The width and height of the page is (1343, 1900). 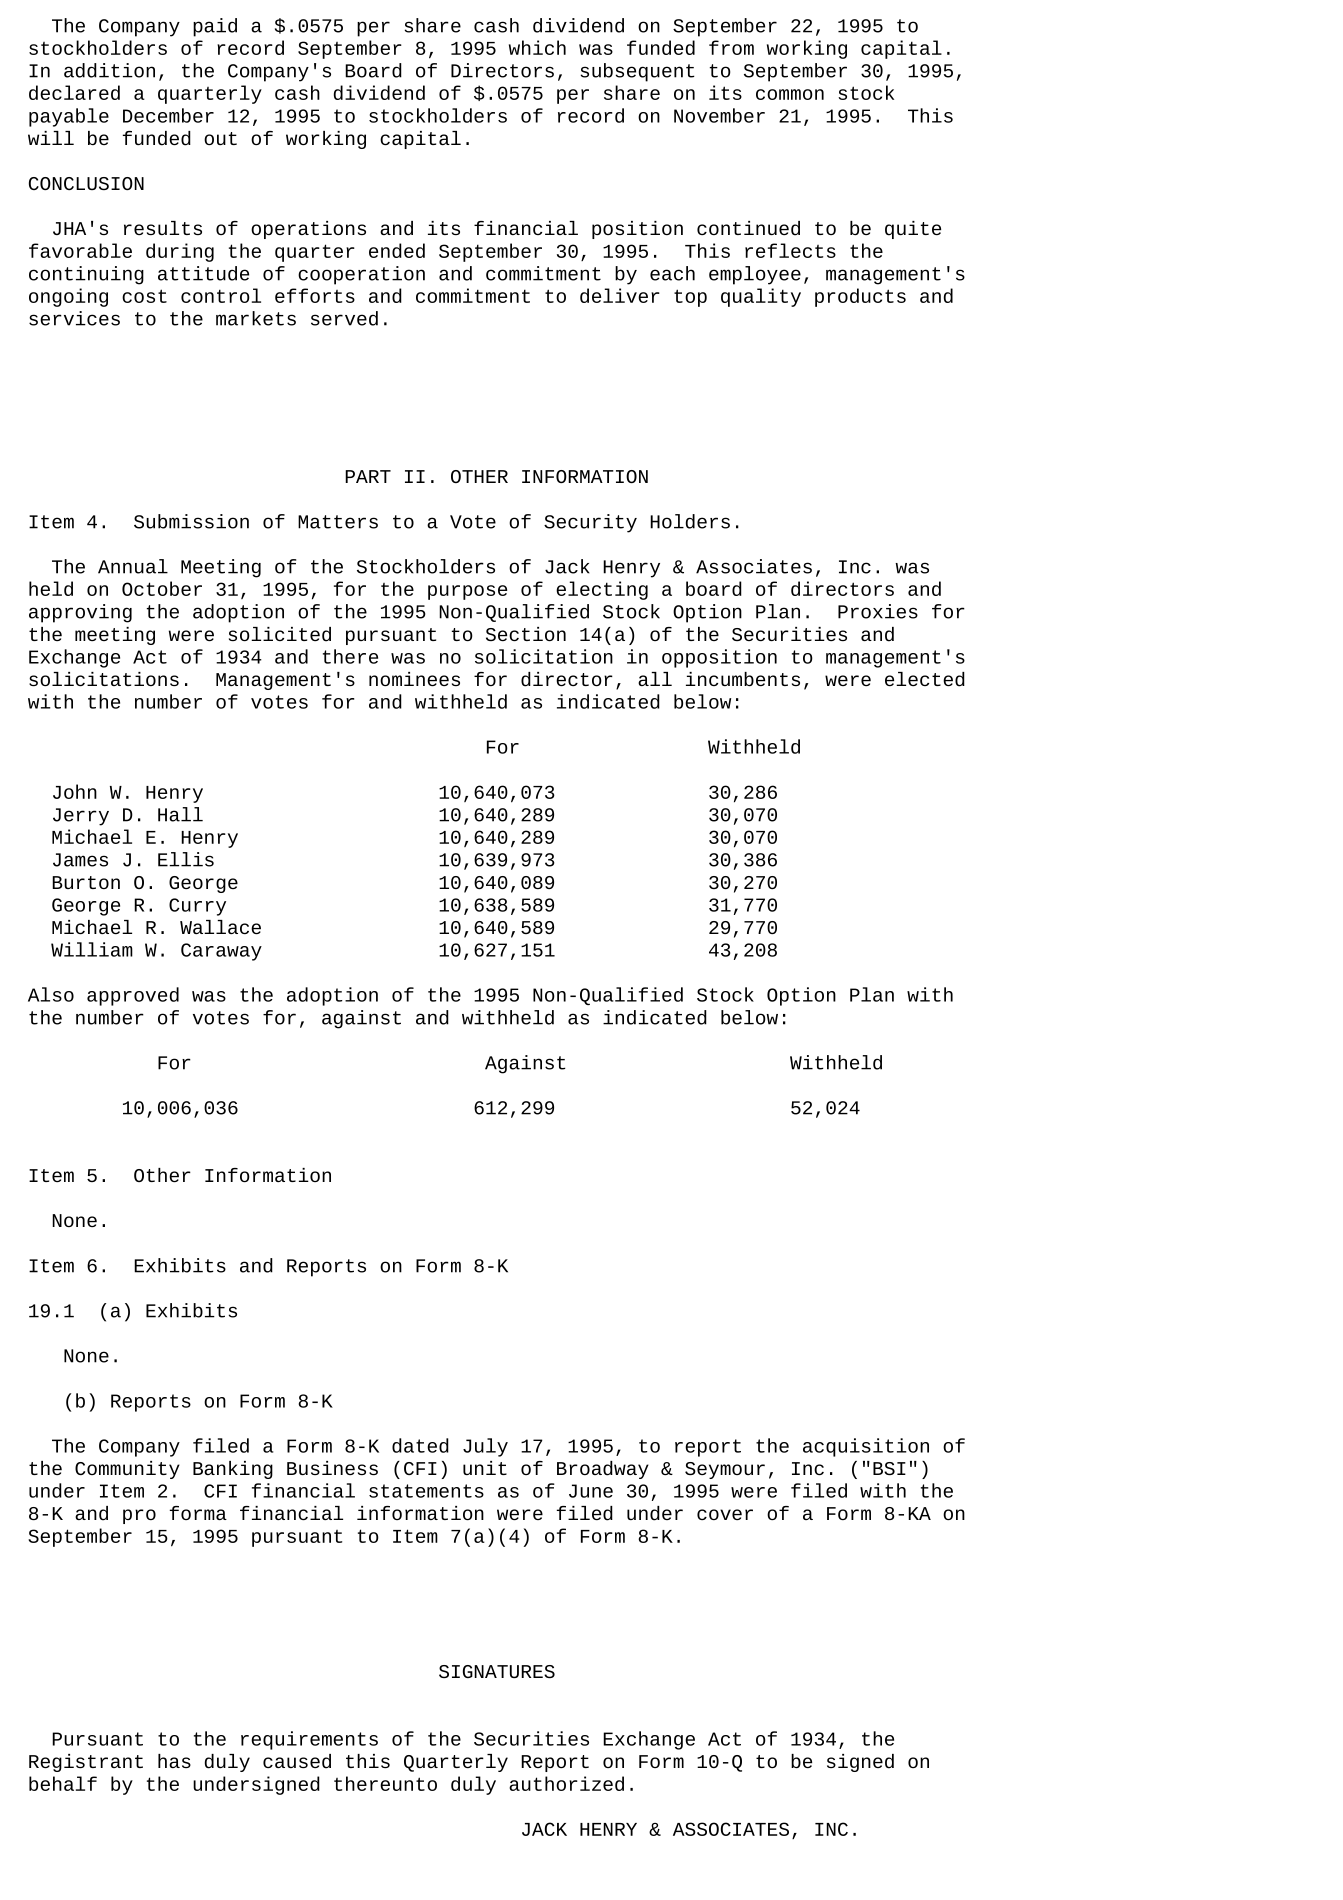 I want to click on cover, so click(x=725, y=1514).
